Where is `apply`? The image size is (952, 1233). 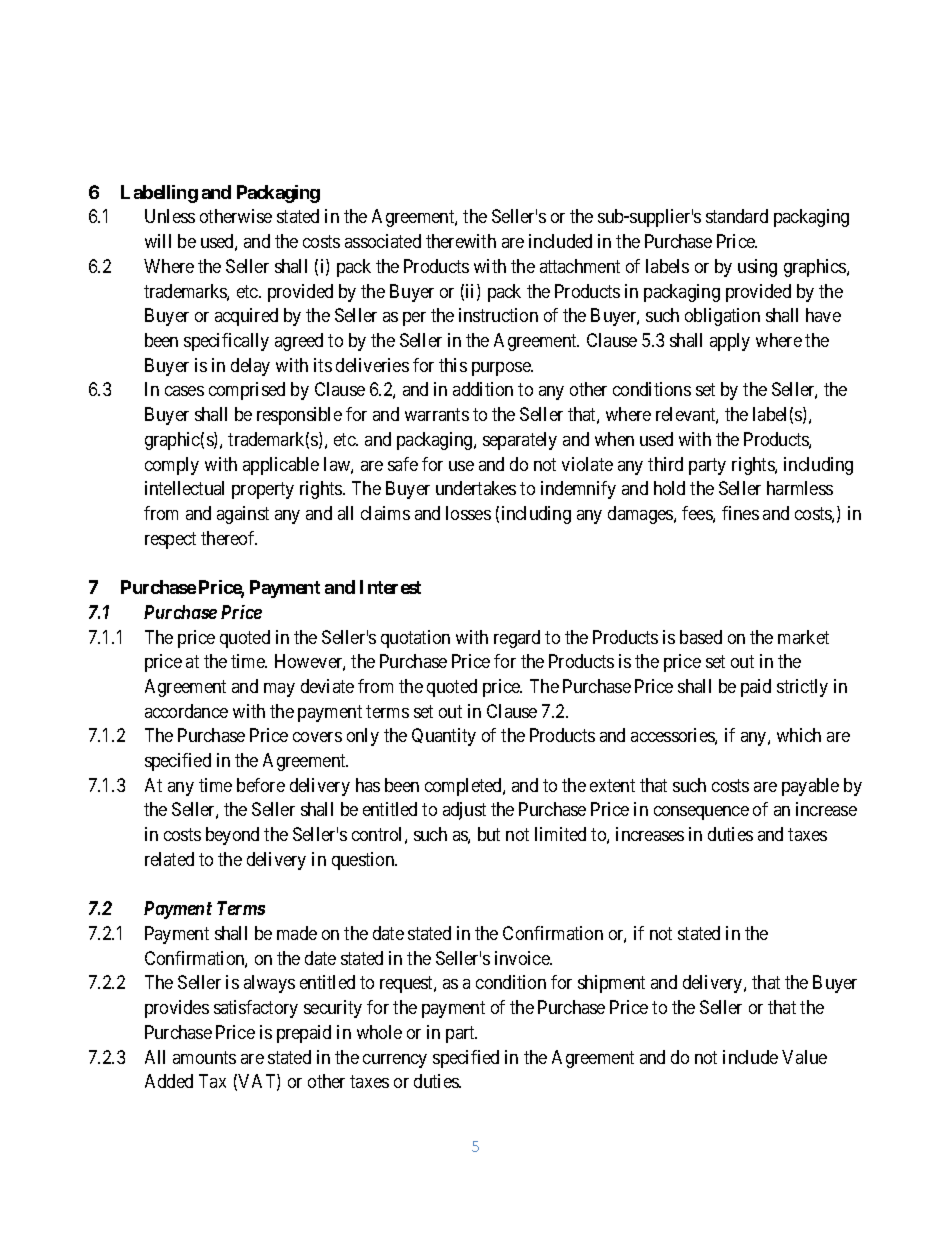
apply is located at coordinates (730, 342).
